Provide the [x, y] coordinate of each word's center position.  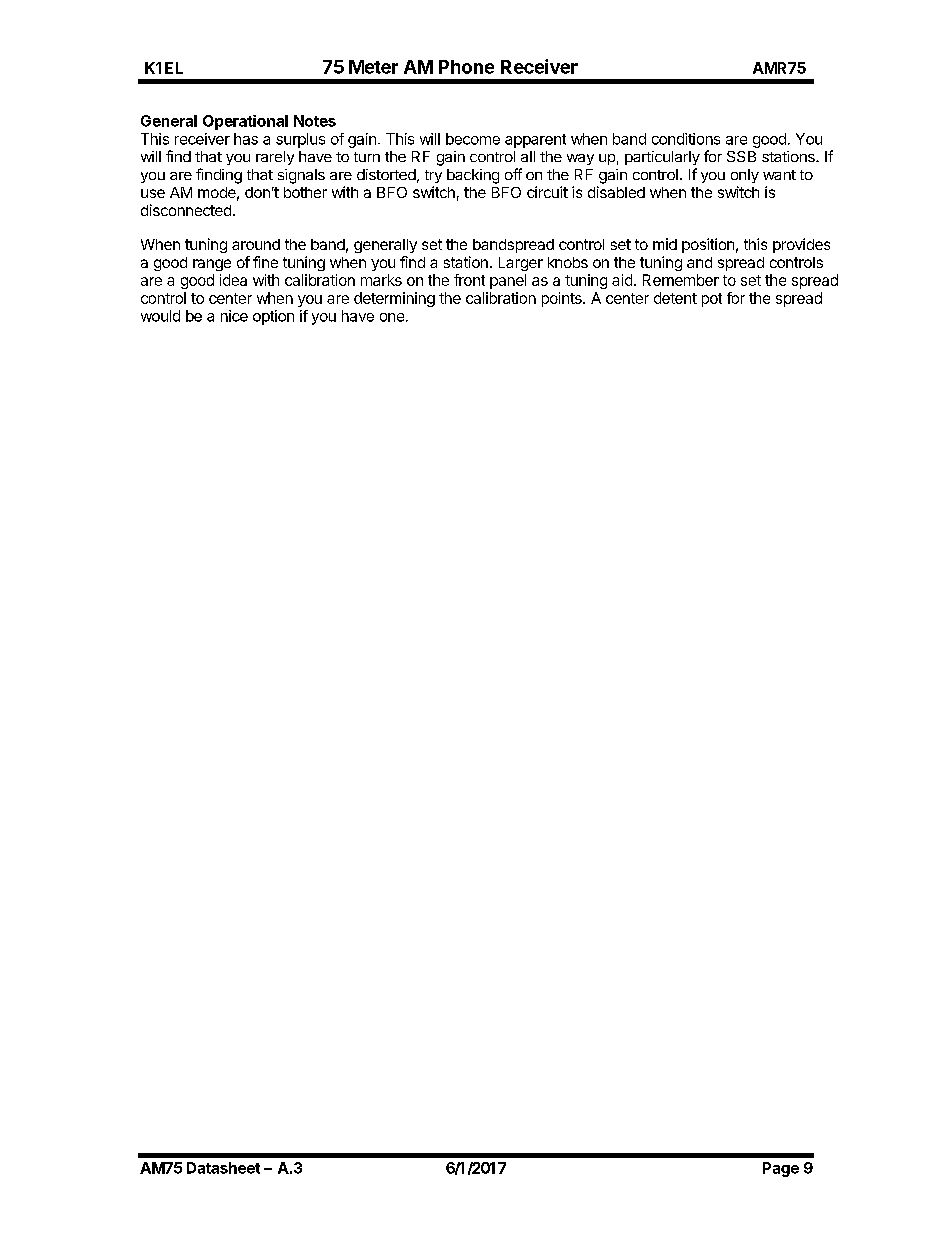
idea [233, 280]
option [273, 317]
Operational [245, 122]
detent [675, 298]
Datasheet [223, 1168]
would [160, 316]
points [563, 299]
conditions [686, 139]
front [469, 280]
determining [394, 299]
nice [234, 316]
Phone [466, 67]
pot [712, 300]
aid [622, 280]
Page [781, 1169]
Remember [681, 280]
